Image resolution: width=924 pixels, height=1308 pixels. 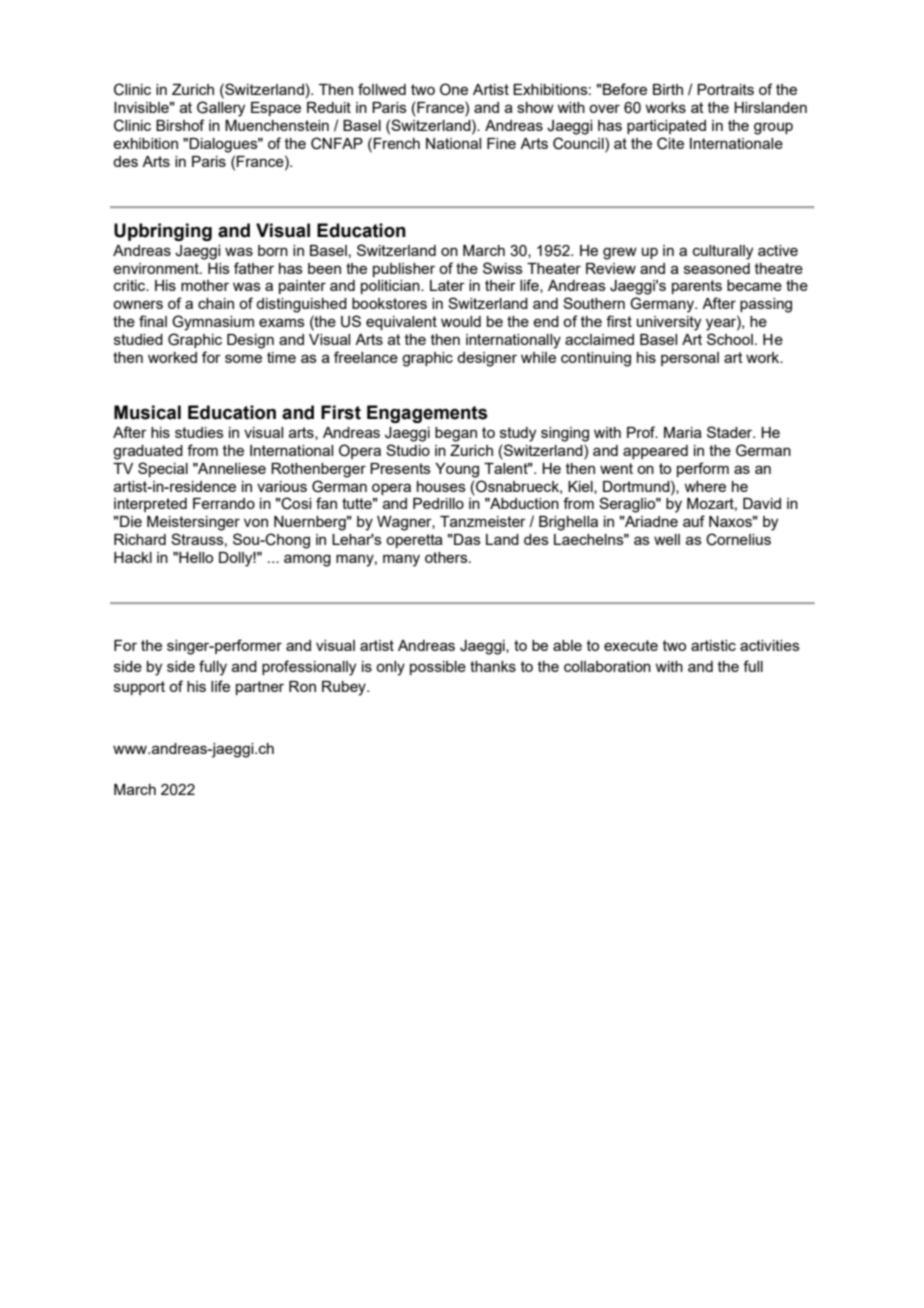 What do you see at coordinates (221, 109) in the image?
I see `Gallery` at bounding box center [221, 109].
